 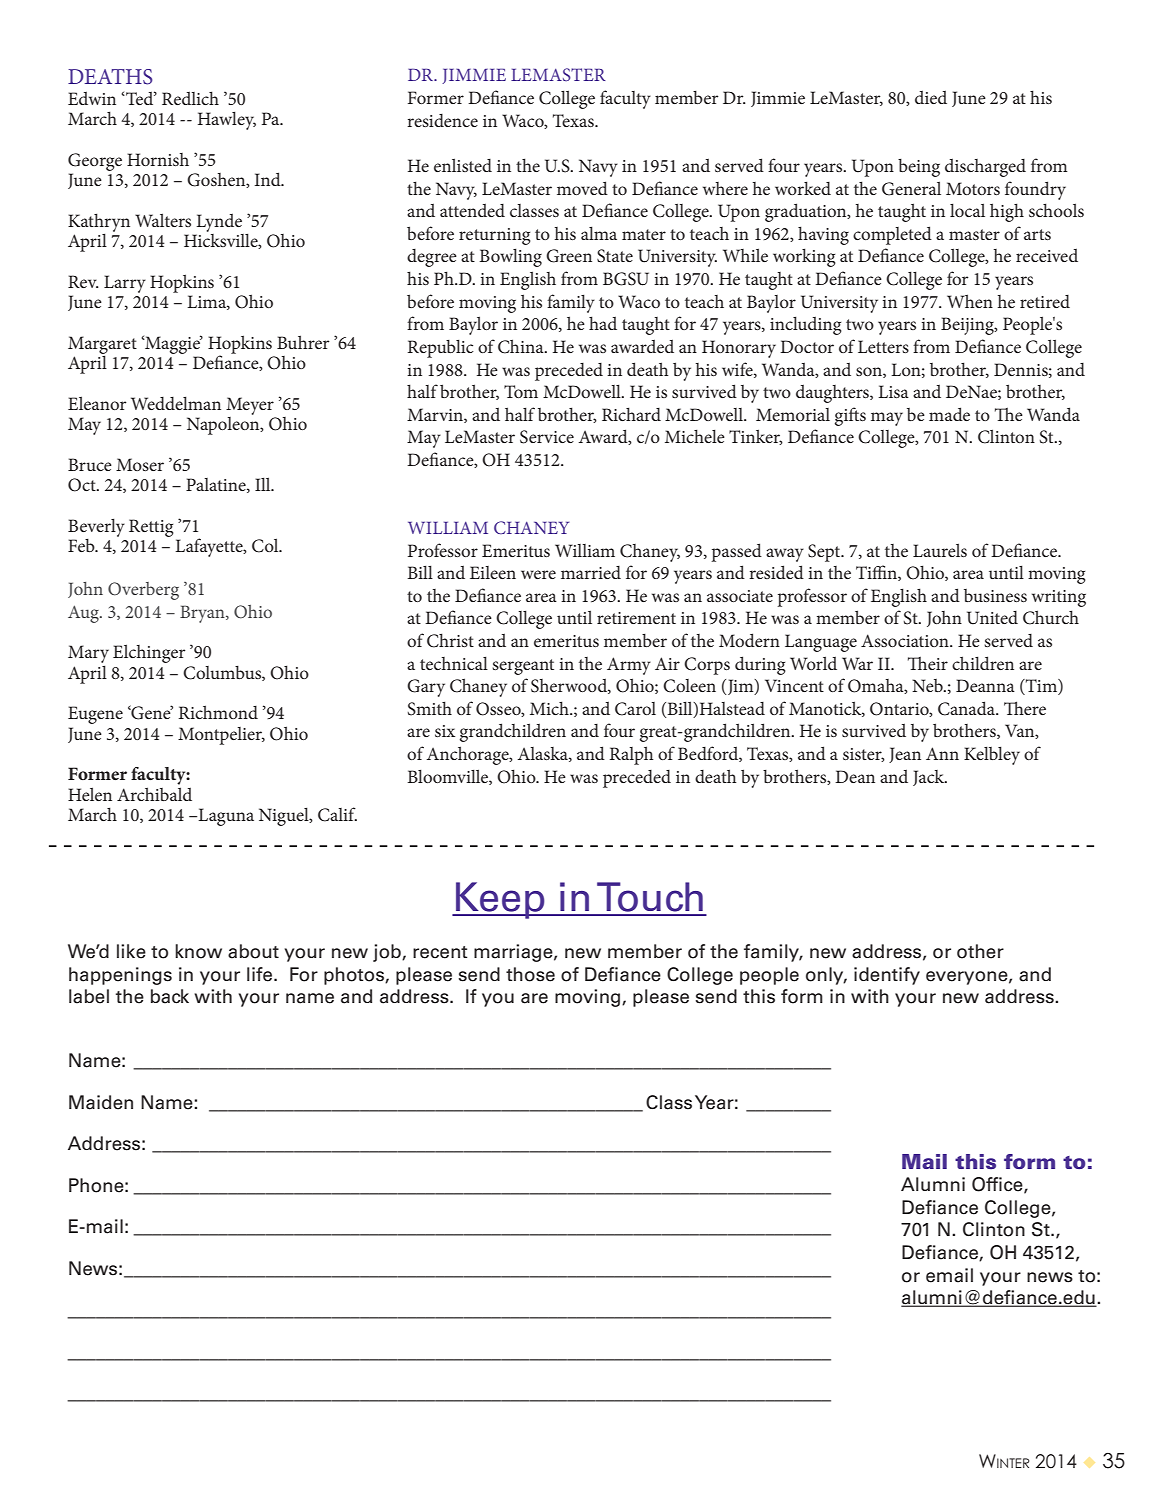 I want to click on business, so click(x=995, y=595).
